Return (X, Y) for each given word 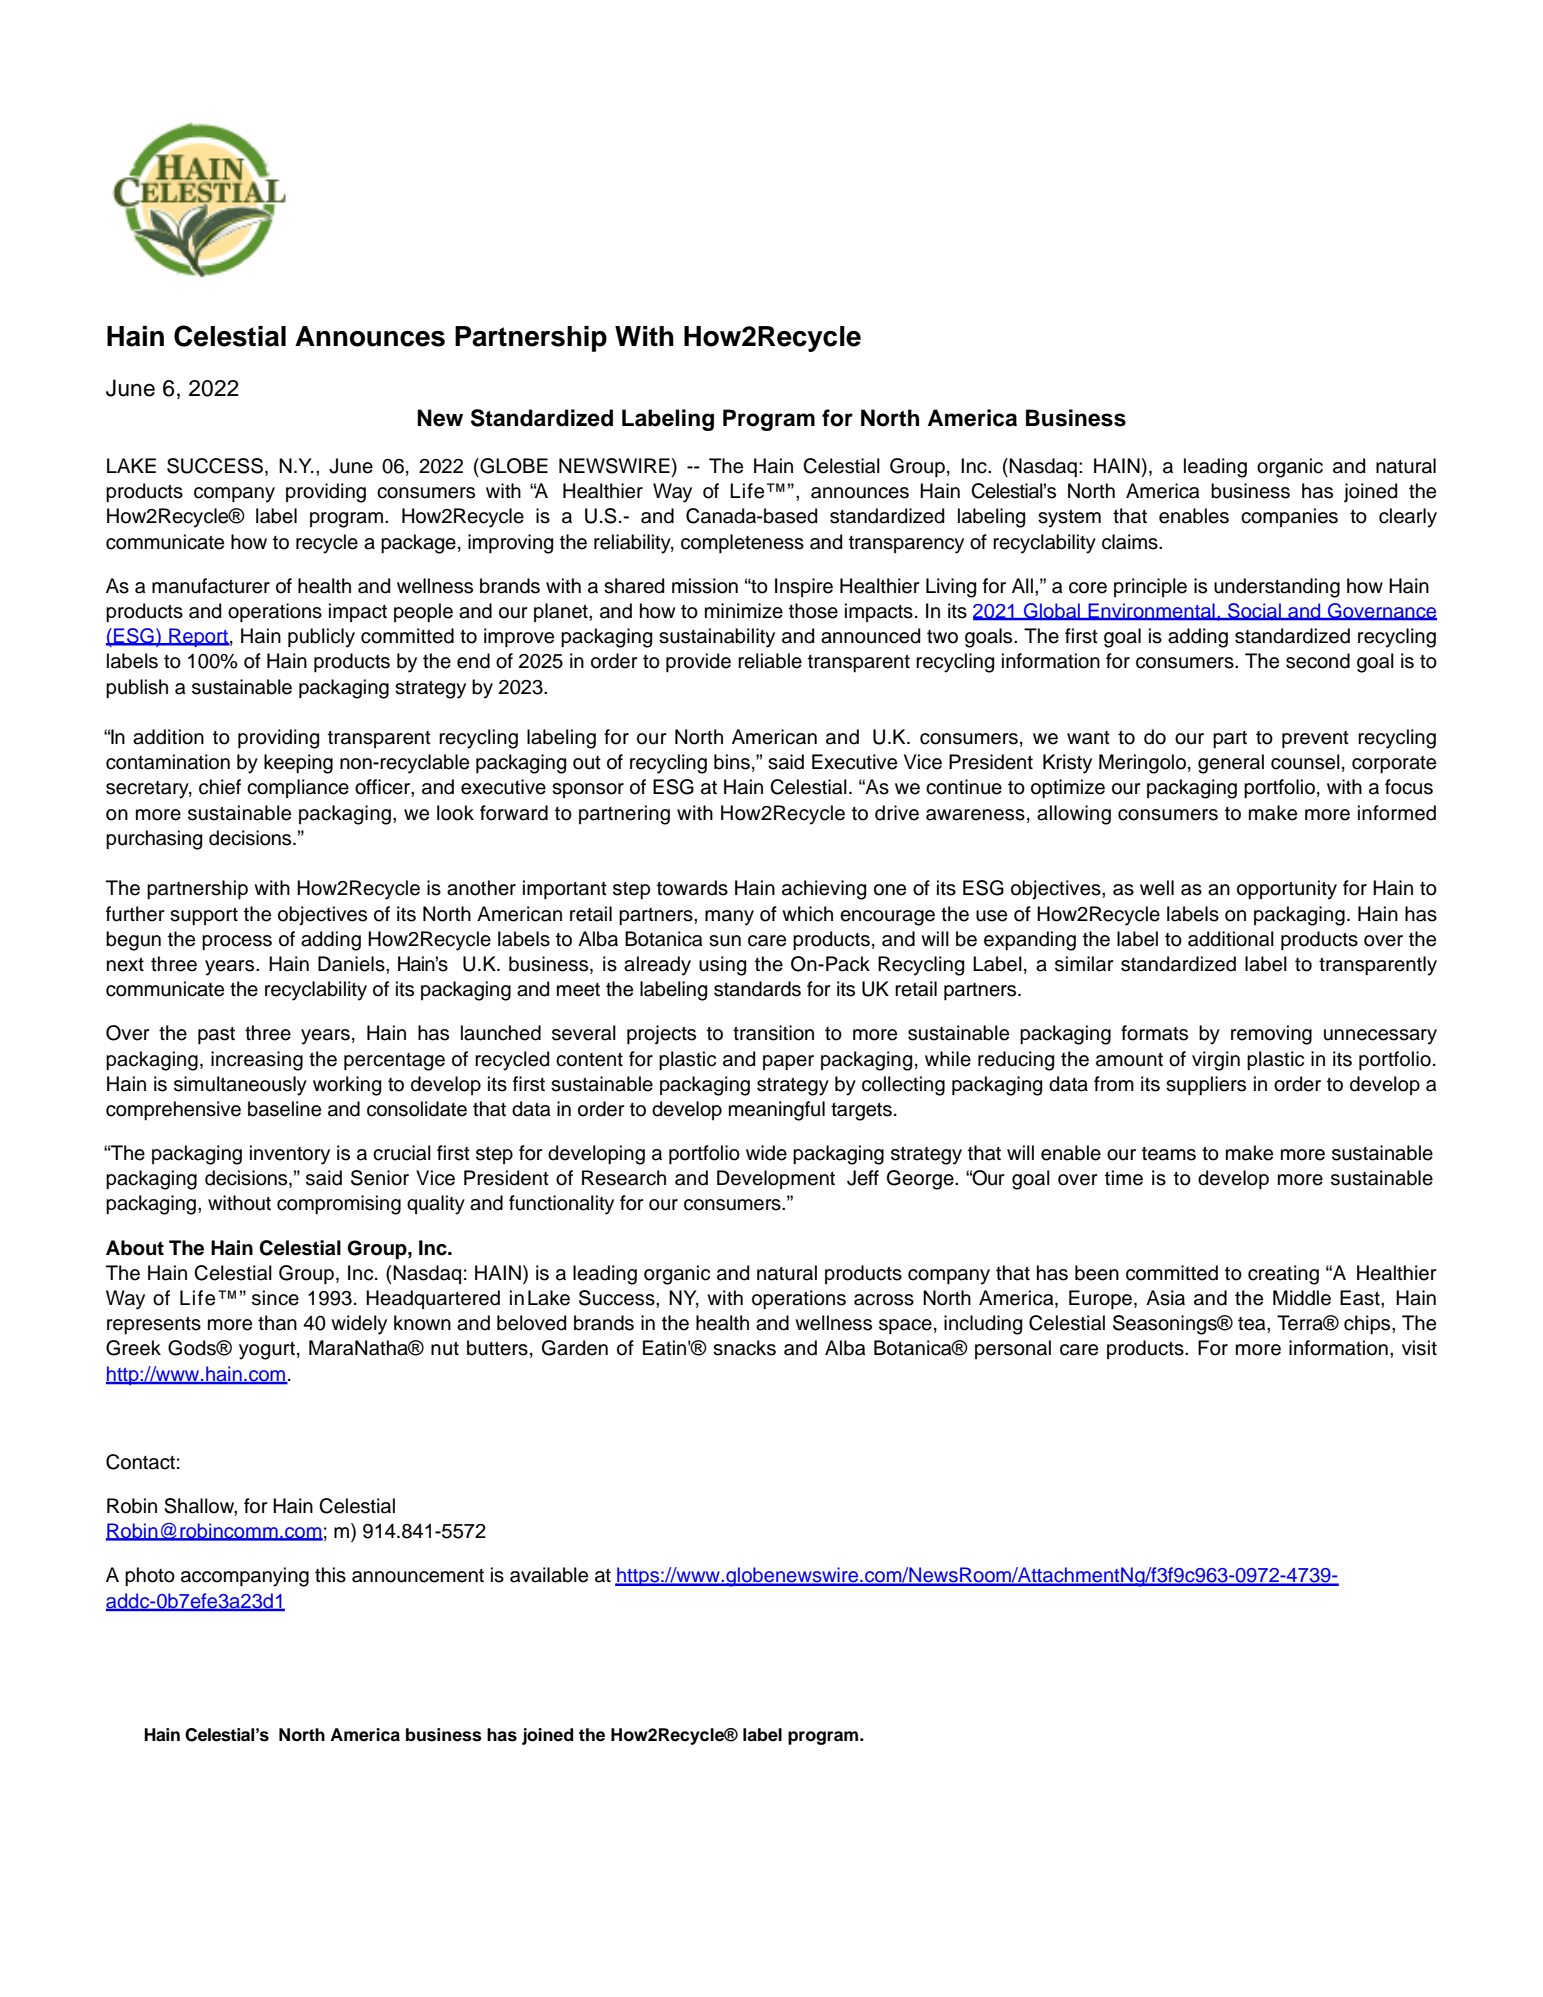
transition (773, 1033)
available (549, 1575)
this (330, 1575)
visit (1419, 1348)
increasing (257, 1061)
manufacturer (211, 586)
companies (1289, 517)
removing (1271, 1035)
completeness (742, 543)
